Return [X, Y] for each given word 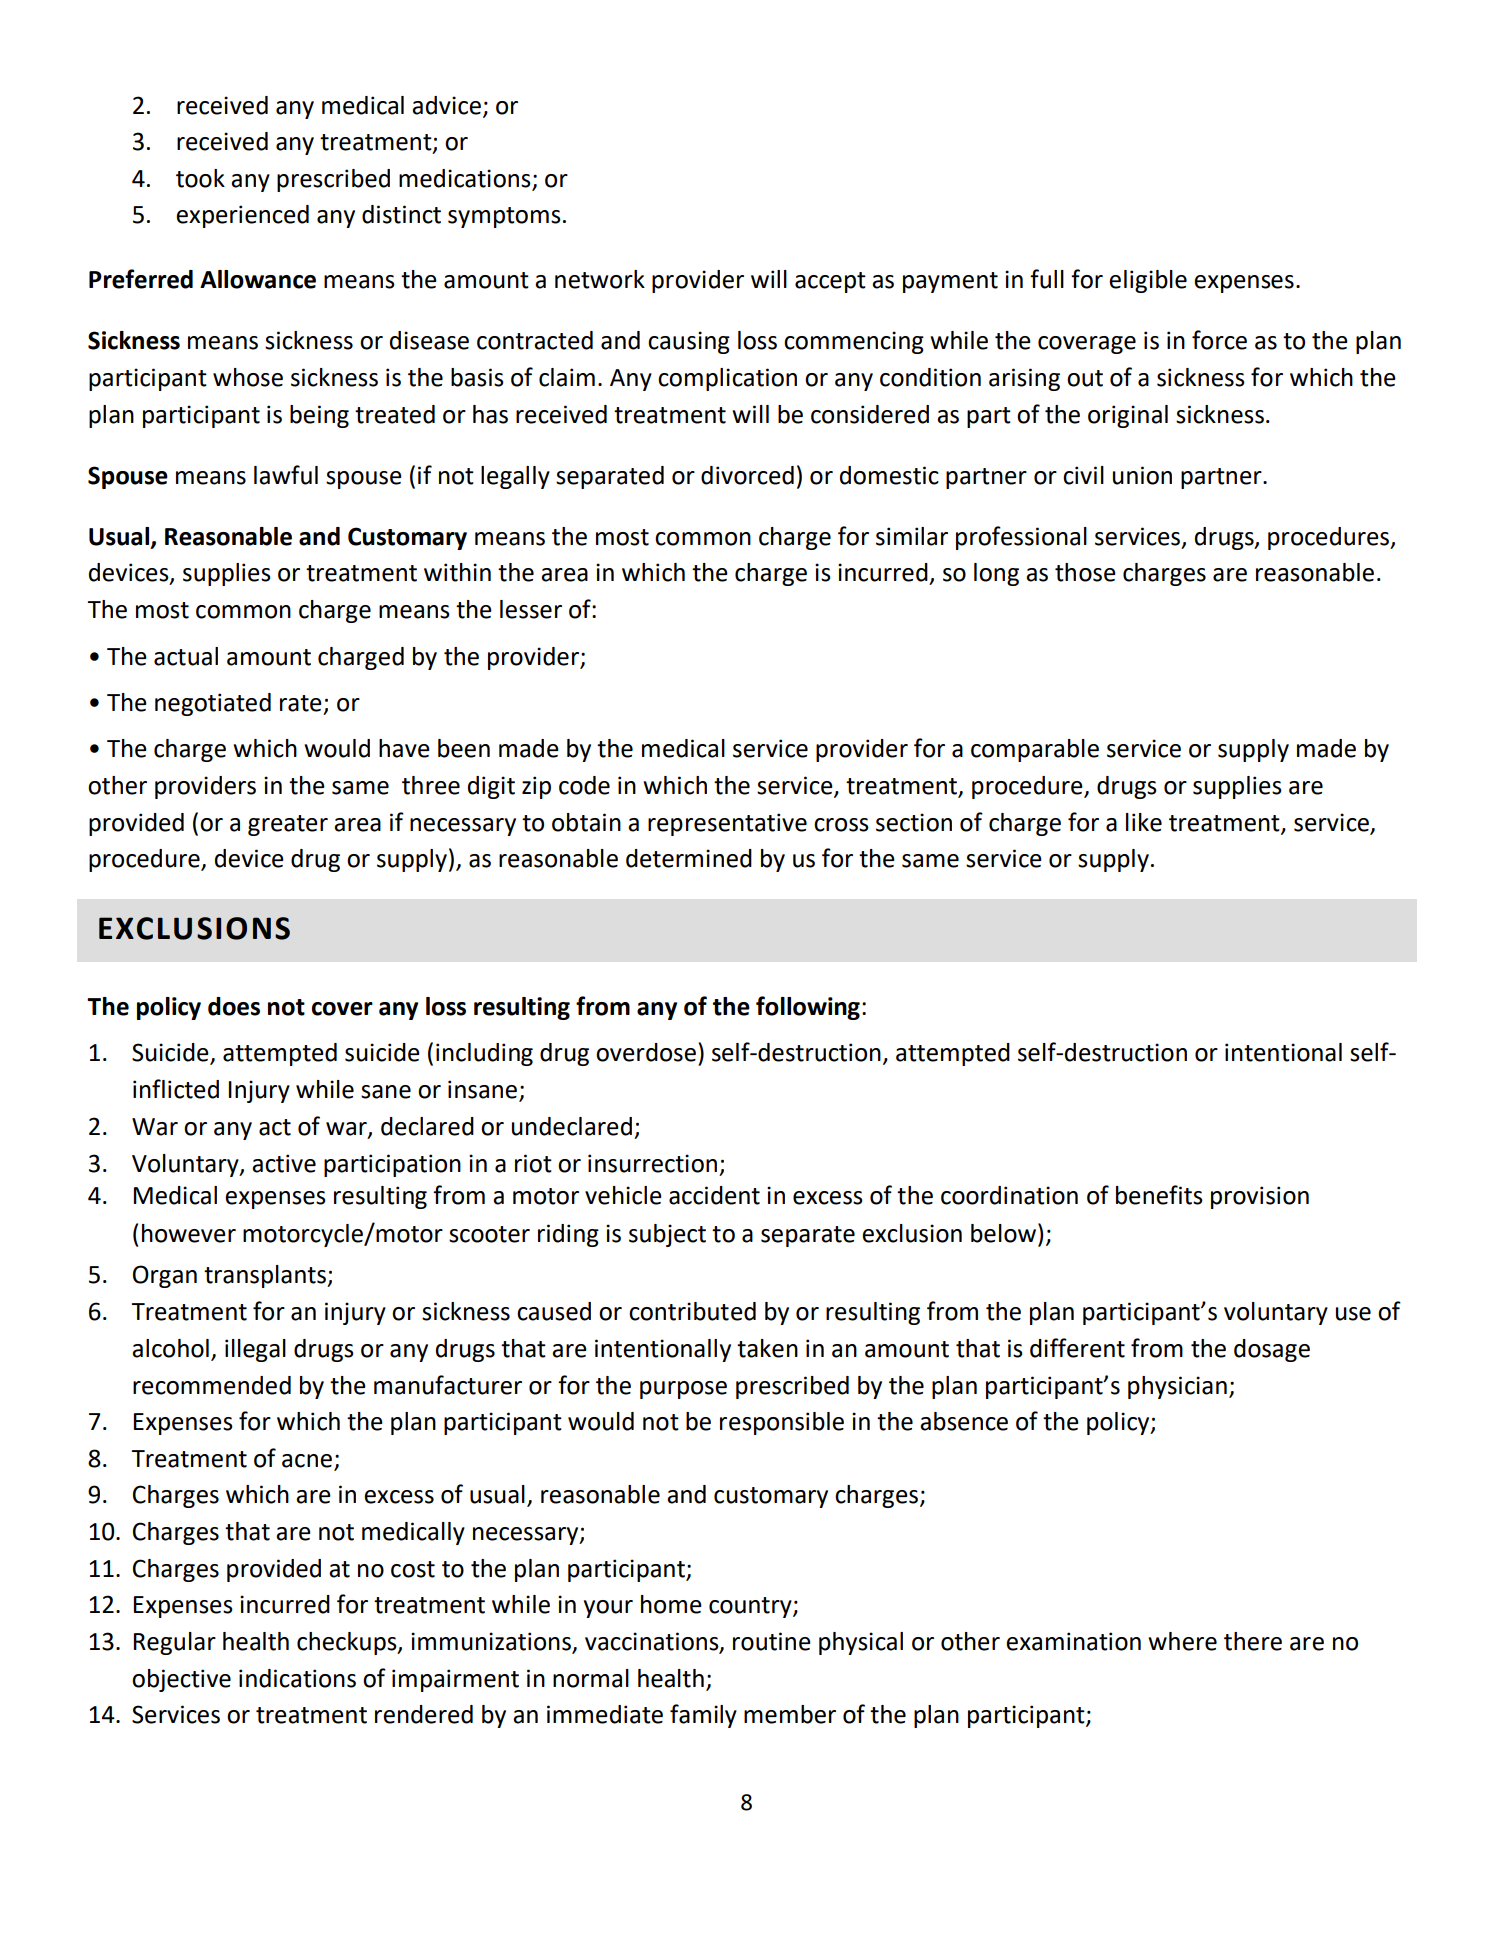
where [1182, 1641]
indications [297, 1678]
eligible [1148, 281]
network [600, 279]
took [200, 178]
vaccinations [653, 1642]
